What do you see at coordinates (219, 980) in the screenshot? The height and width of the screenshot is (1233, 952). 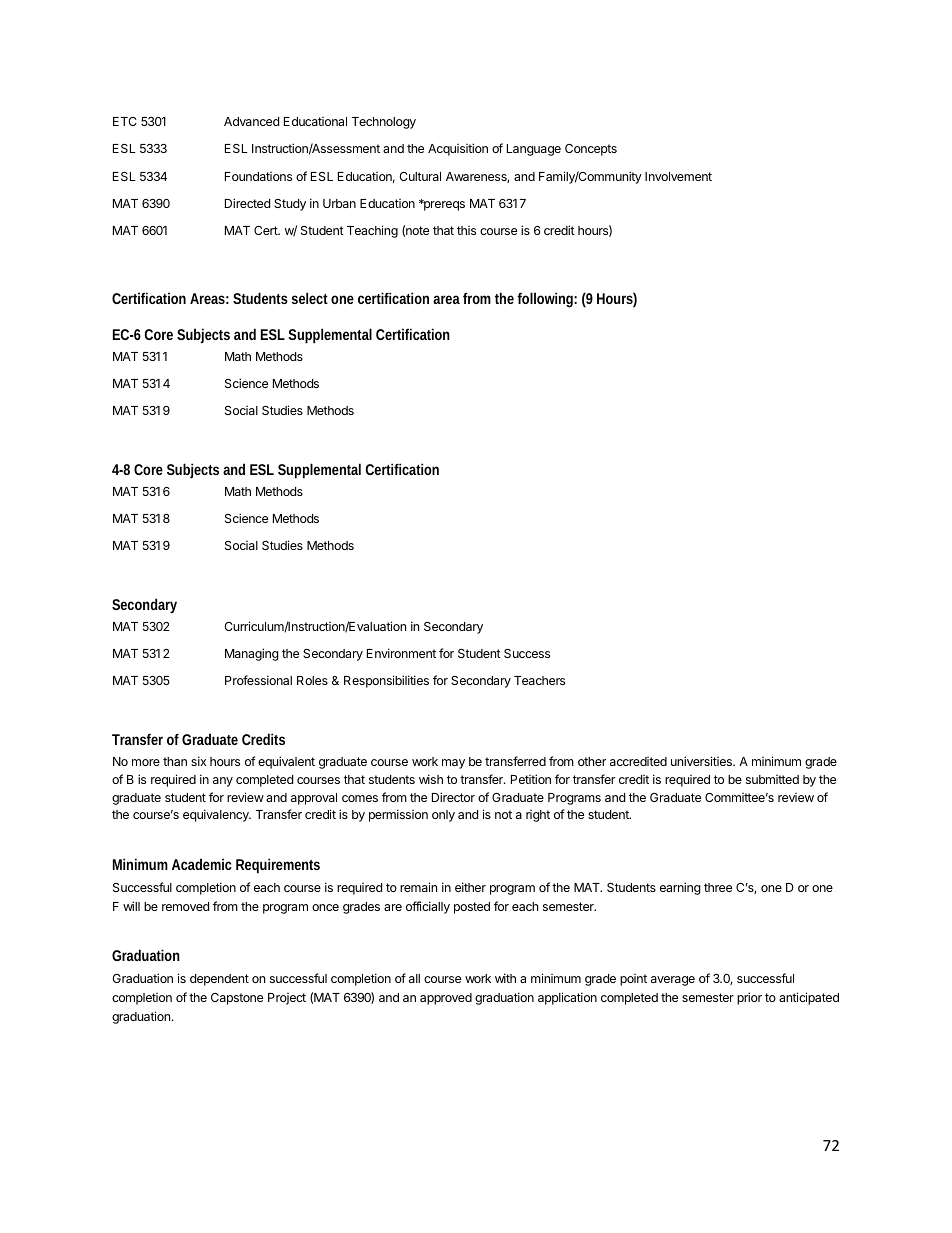 I see `dependent` at bounding box center [219, 980].
